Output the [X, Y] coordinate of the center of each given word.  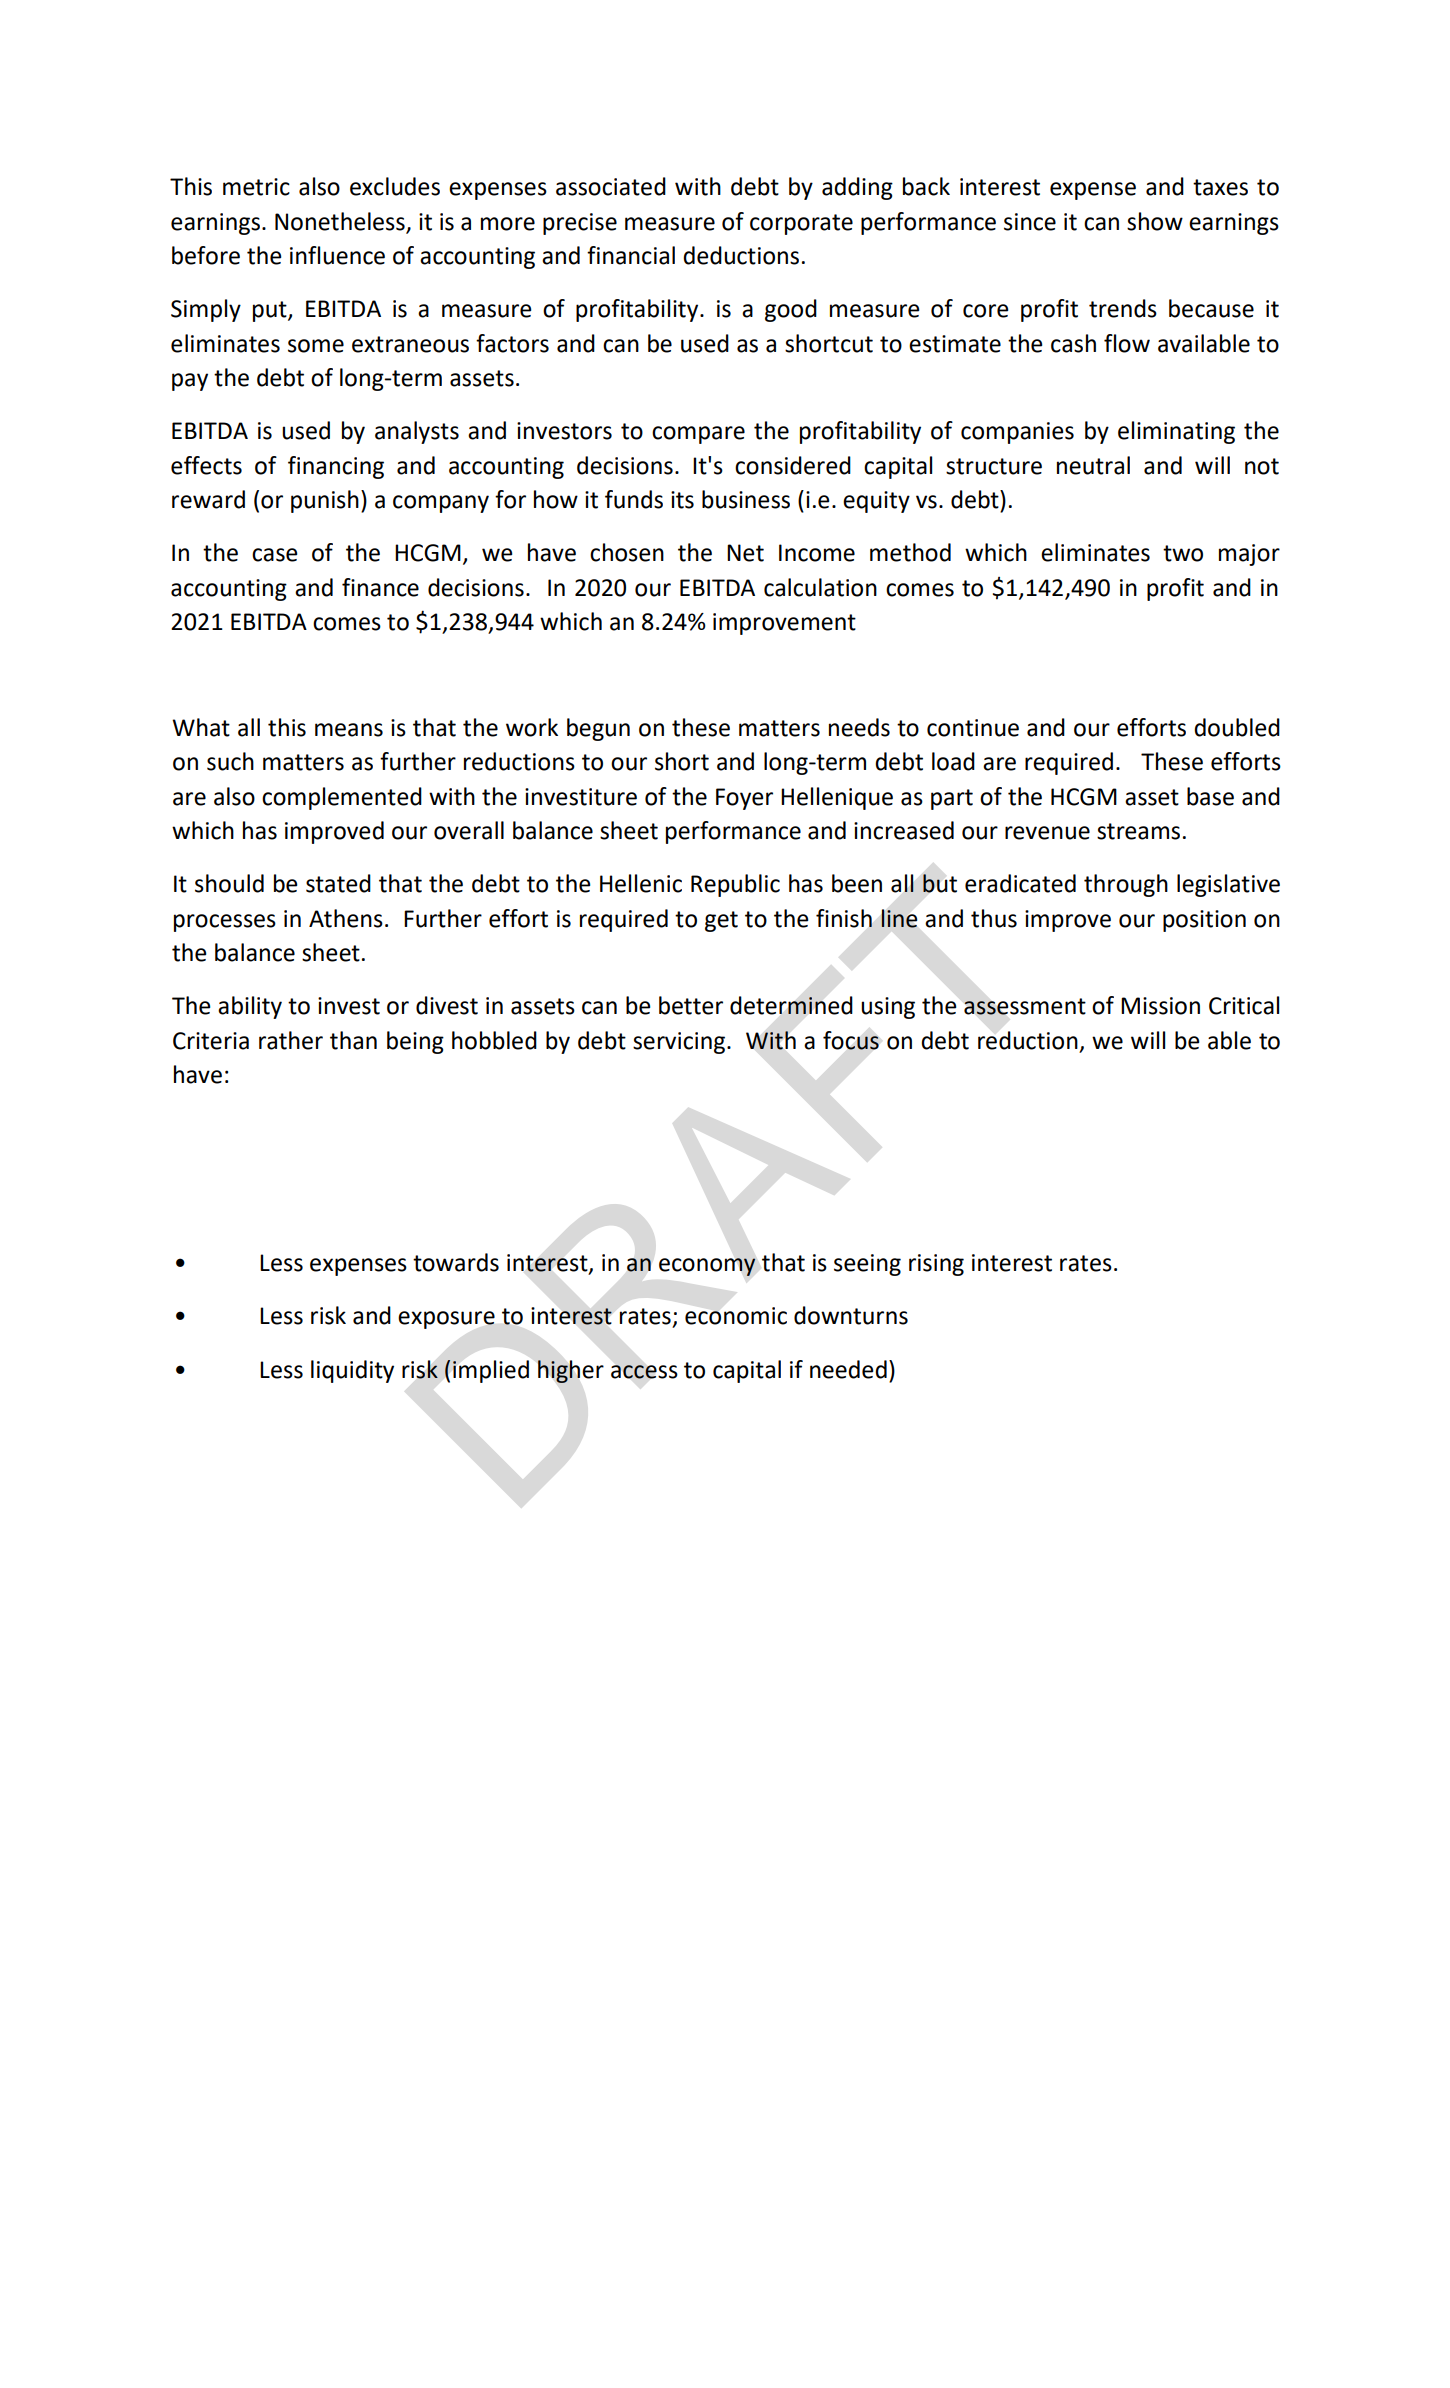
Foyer [744, 799]
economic [736, 1316]
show [1155, 221]
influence [337, 255]
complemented [342, 798]
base [1210, 796]
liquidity [352, 1371]
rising [936, 1265]
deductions [741, 255]
